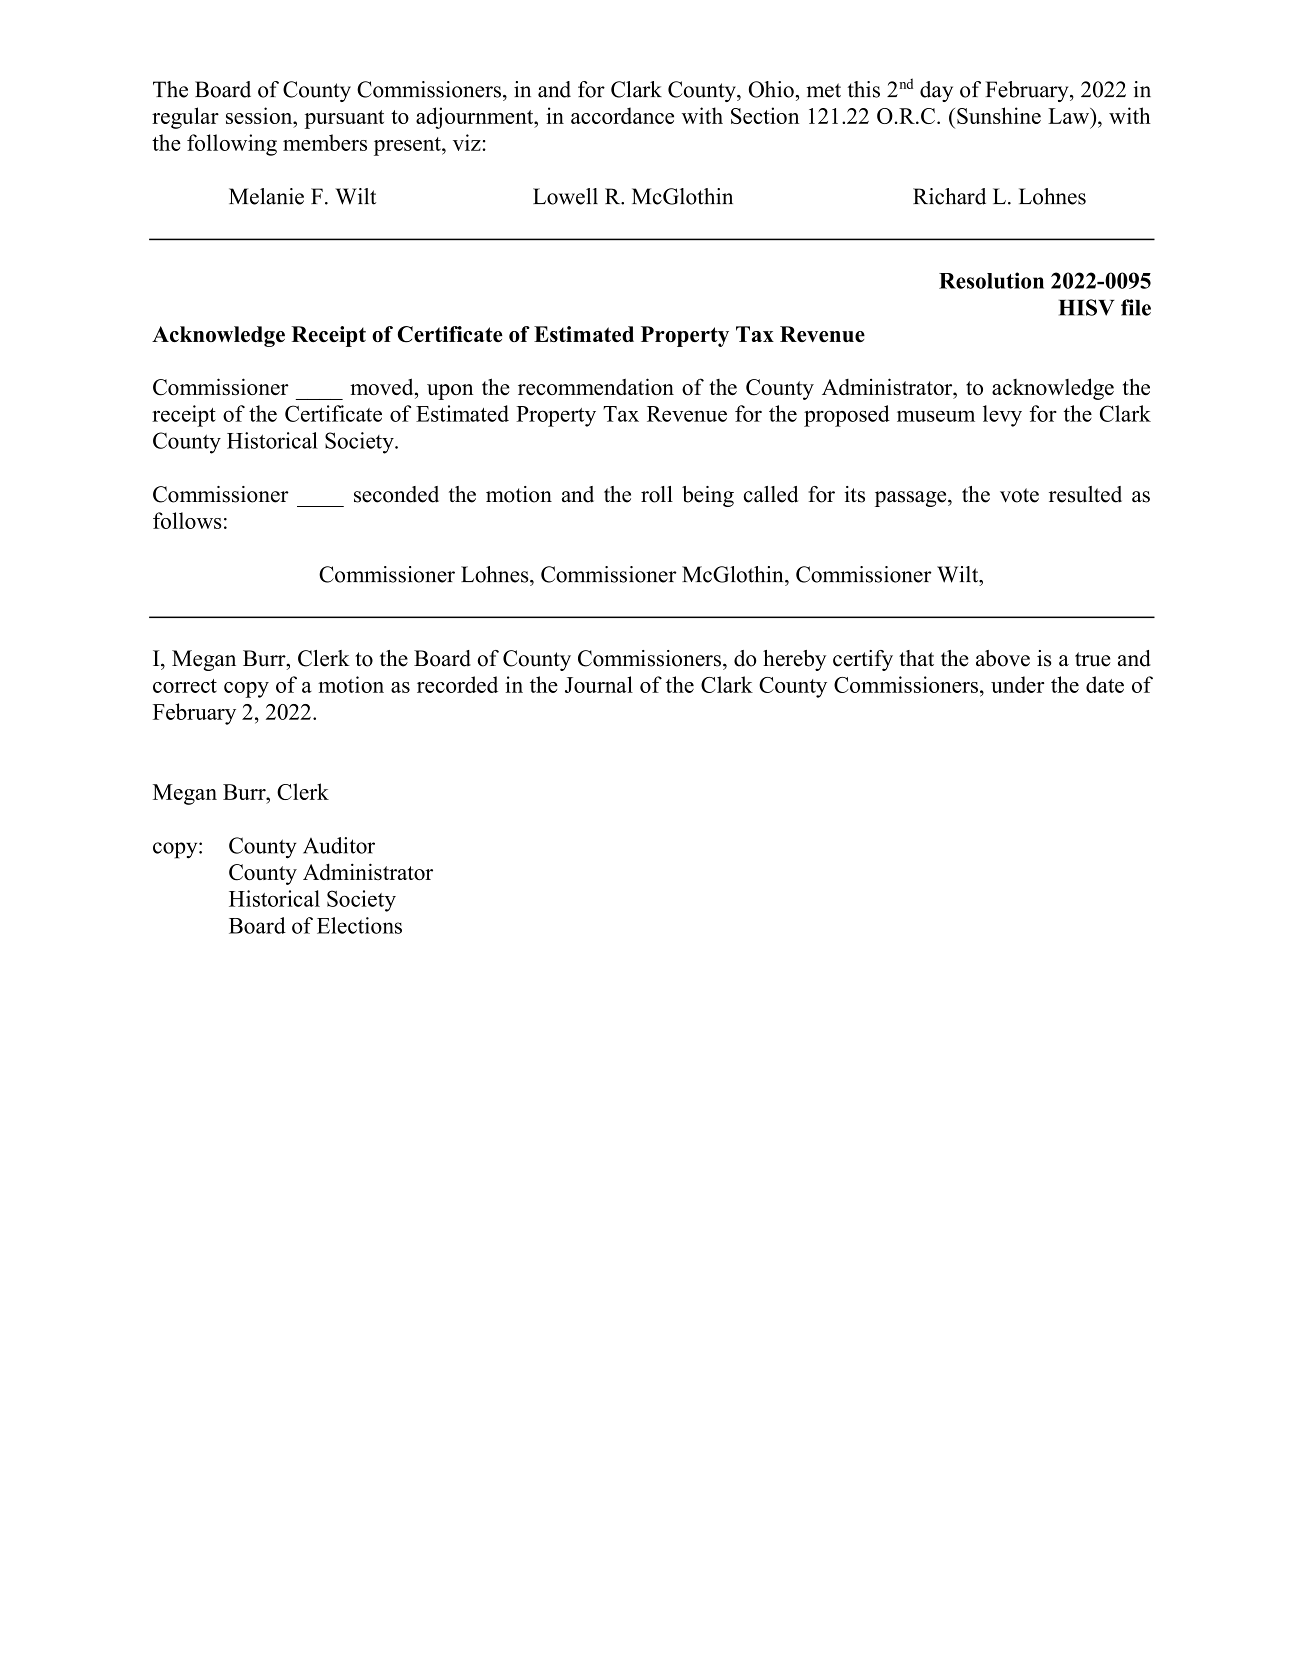  What do you see at coordinates (657, 494) in the screenshot?
I see `roll` at bounding box center [657, 494].
